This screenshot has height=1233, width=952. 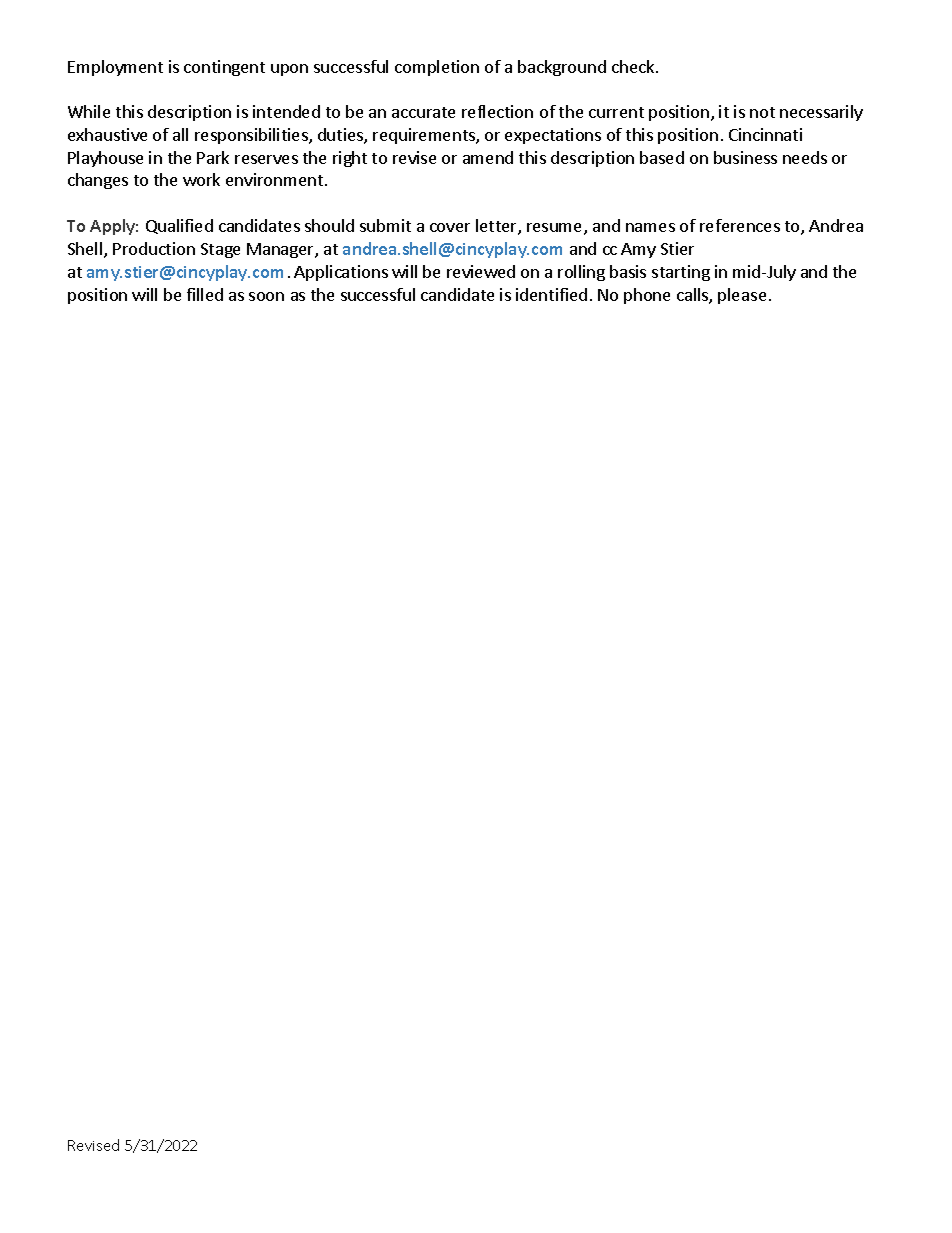 What do you see at coordinates (89, 111) in the screenshot?
I see `While` at bounding box center [89, 111].
